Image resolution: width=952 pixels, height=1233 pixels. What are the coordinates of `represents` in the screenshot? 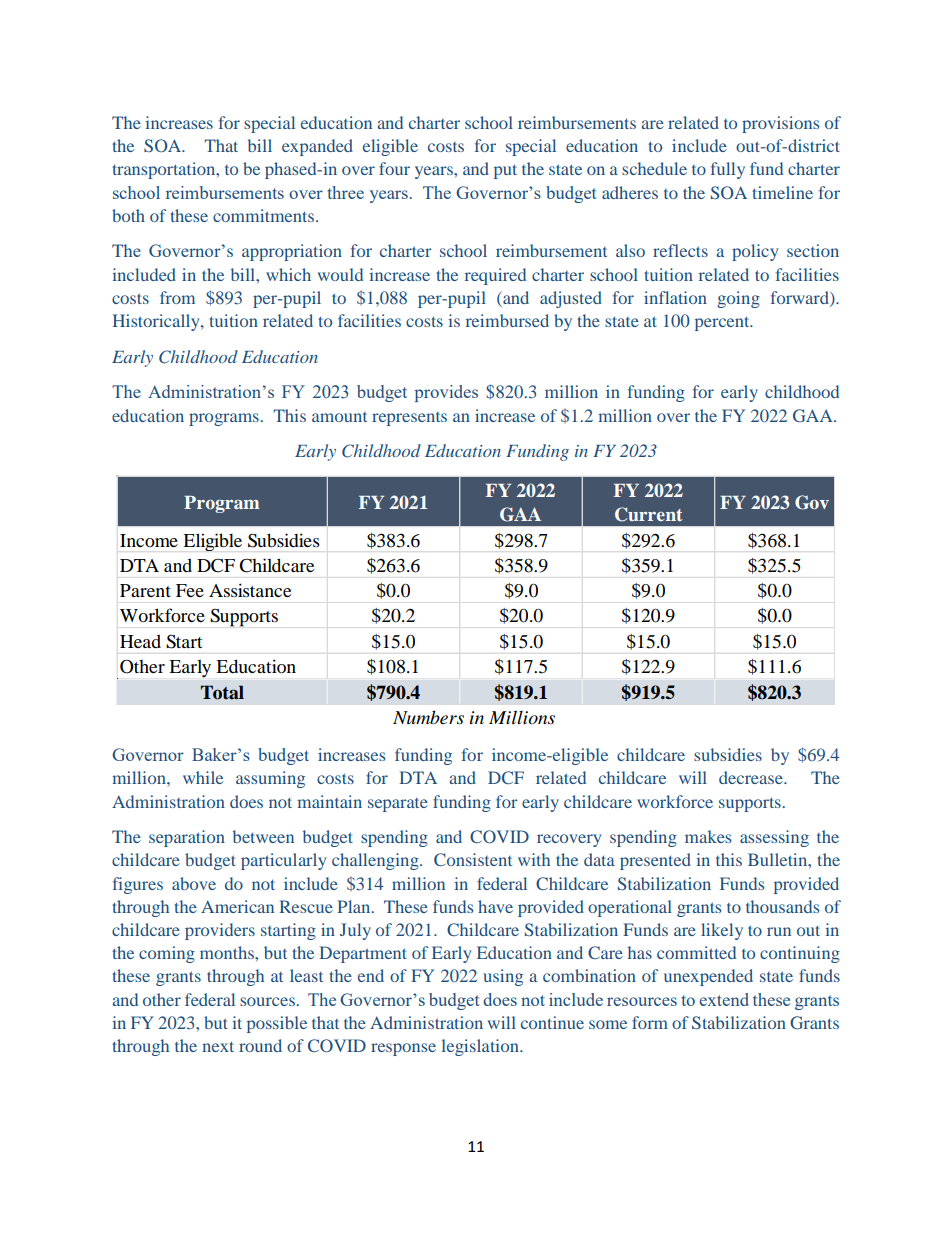 It's located at (409, 419).
